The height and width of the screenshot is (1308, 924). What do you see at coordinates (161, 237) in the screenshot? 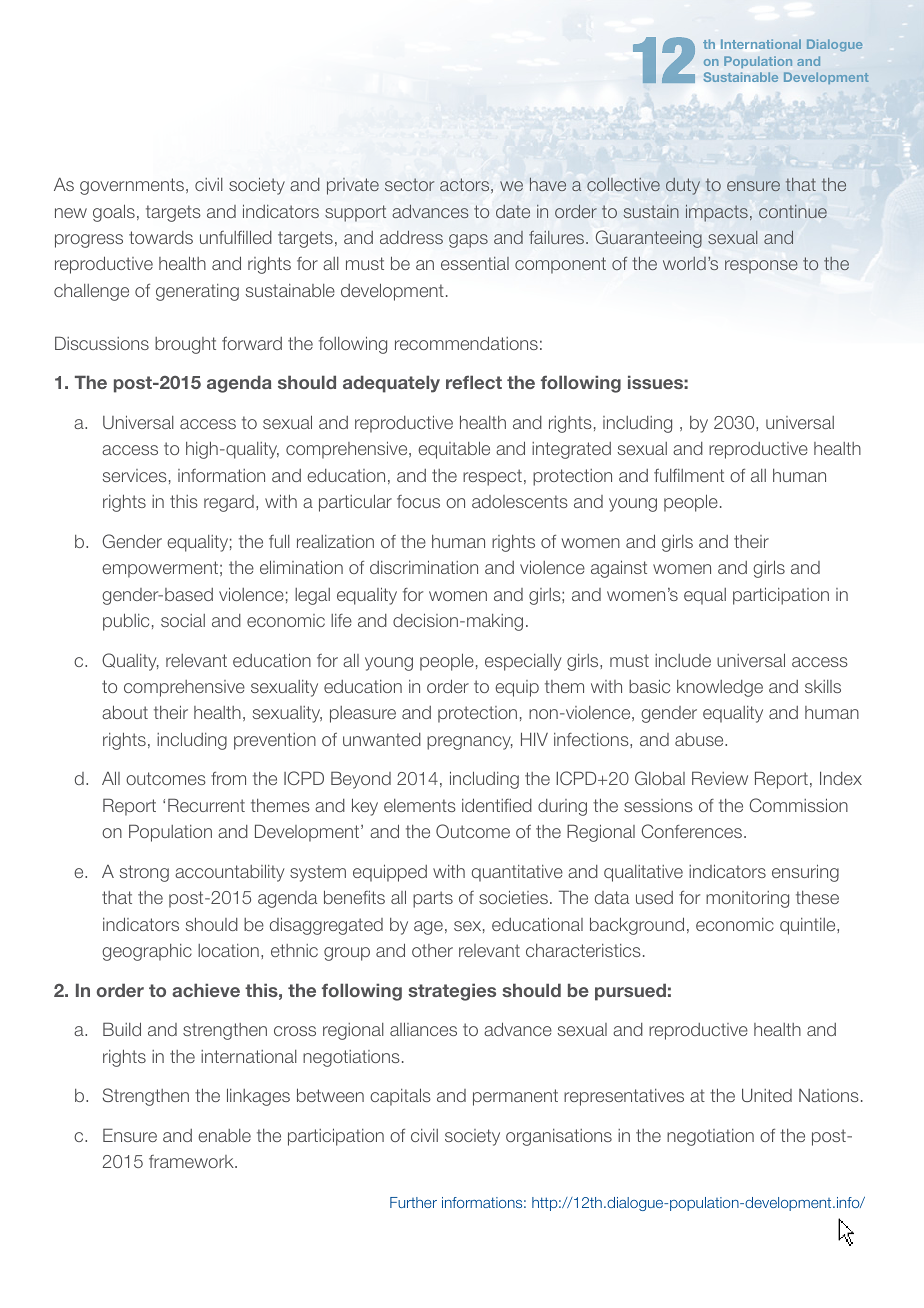
I see `towards` at bounding box center [161, 237].
